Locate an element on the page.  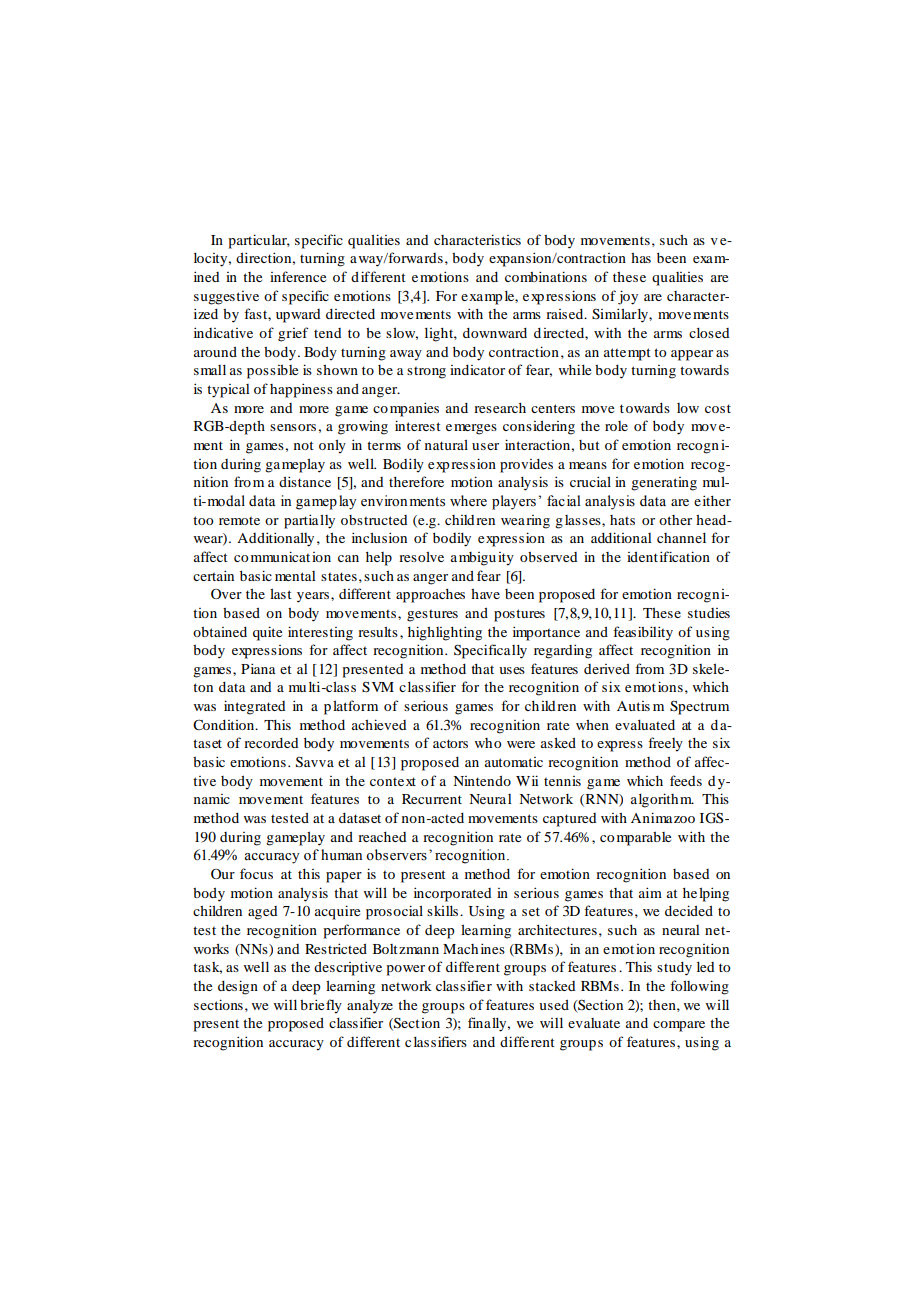
generating is located at coordinates (664, 484).
